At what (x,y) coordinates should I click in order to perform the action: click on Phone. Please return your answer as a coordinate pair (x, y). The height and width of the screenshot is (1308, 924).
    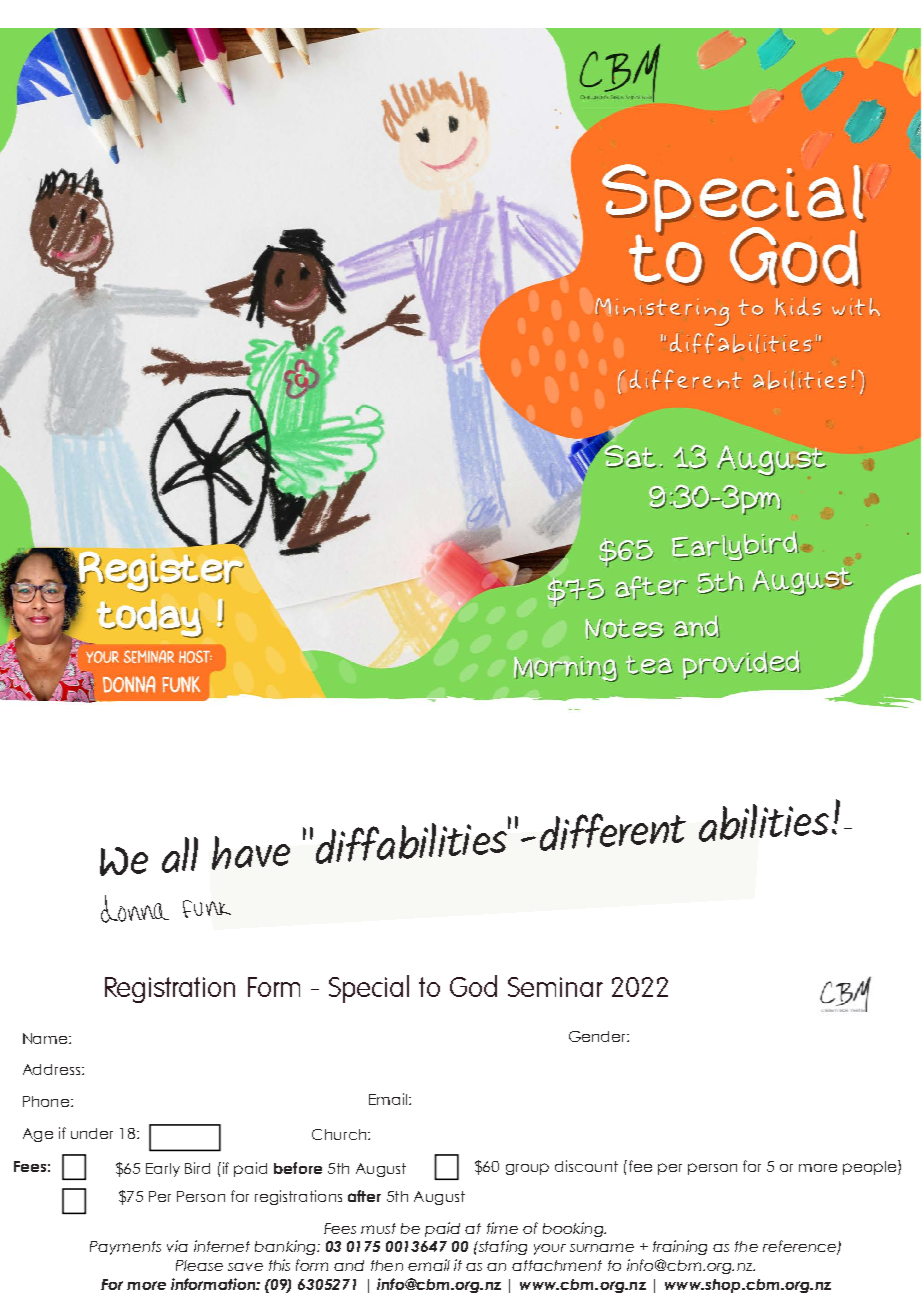
    Looking at the image, I should click on (47, 1101).
